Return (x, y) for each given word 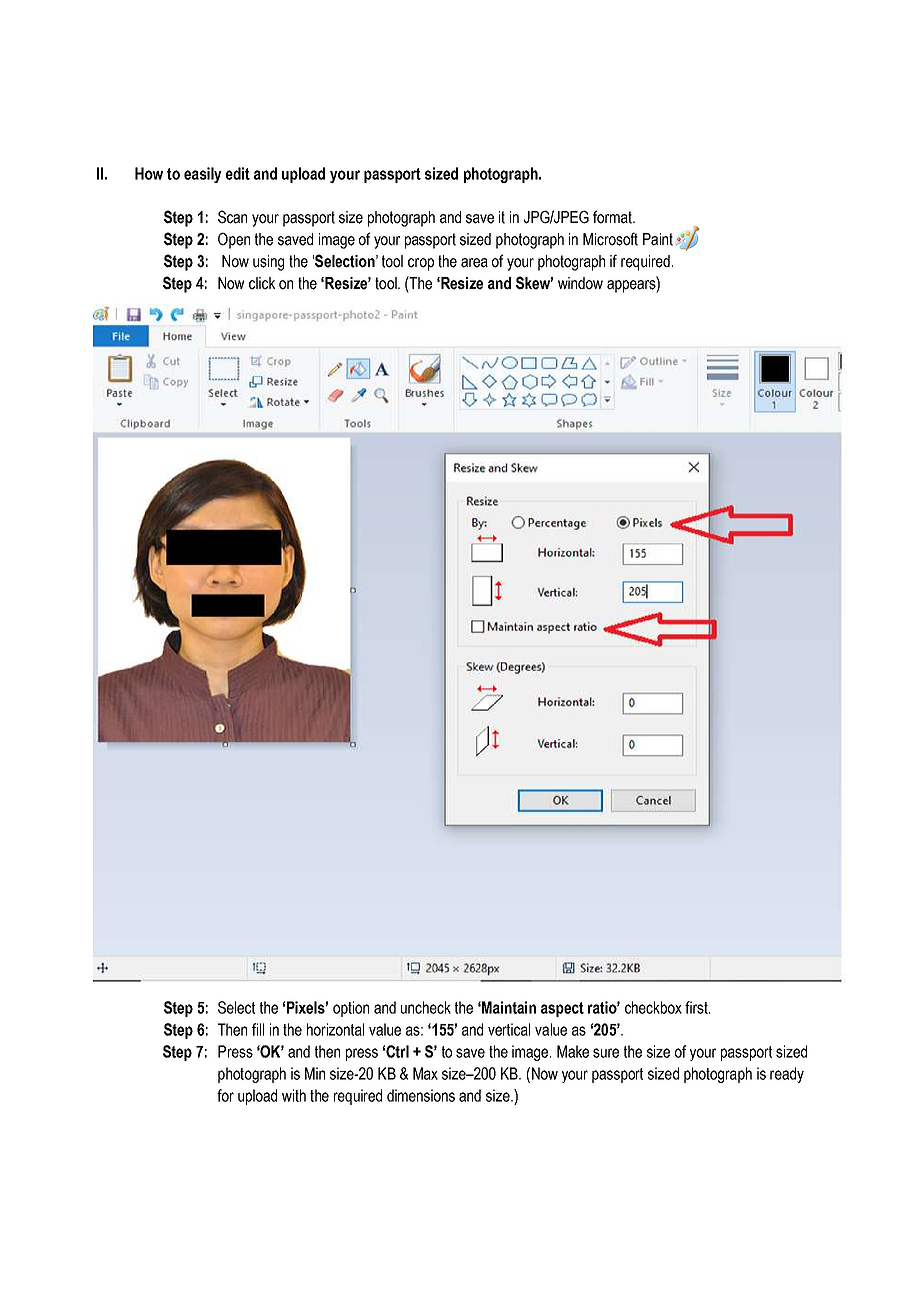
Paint (658, 239)
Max (425, 1073)
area (474, 263)
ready (787, 1075)
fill (258, 1029)
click (262, 283)
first (697, 1007)
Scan (232, 217)
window (580, 283)
